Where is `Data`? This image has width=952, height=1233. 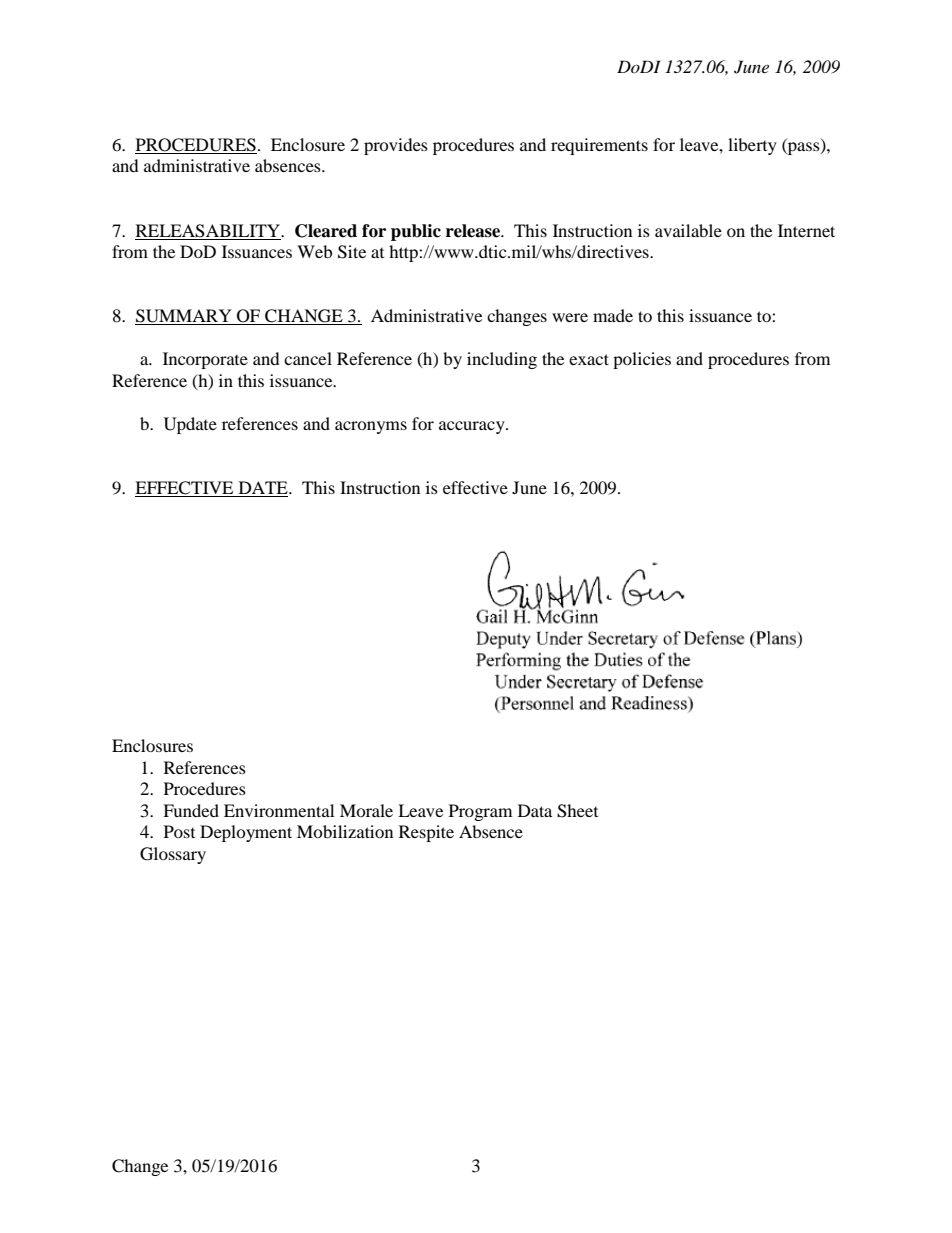
Data is located at coordinates (535, 810).
